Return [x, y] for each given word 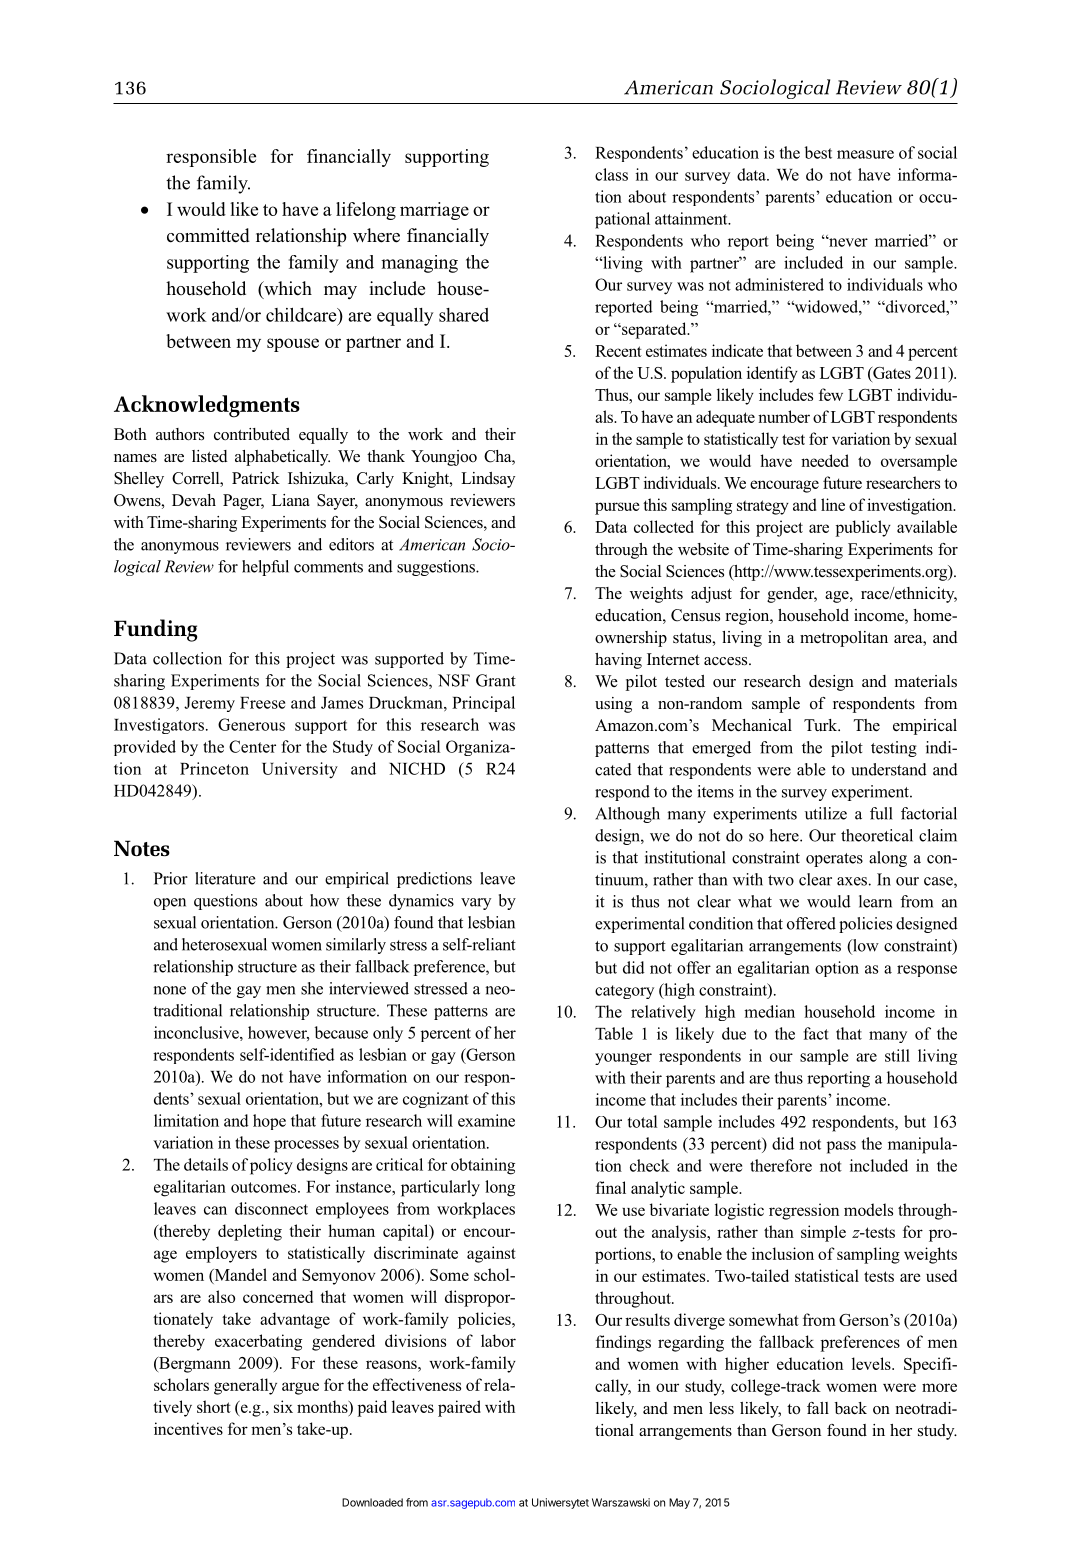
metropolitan [844, 639]
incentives [188, 1428]
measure [865, 154]
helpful [265, 568]
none [169, 990]
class [611, 174]
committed [208, 235]
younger [623, 1059]
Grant [496, 680]
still [897, 1055]
